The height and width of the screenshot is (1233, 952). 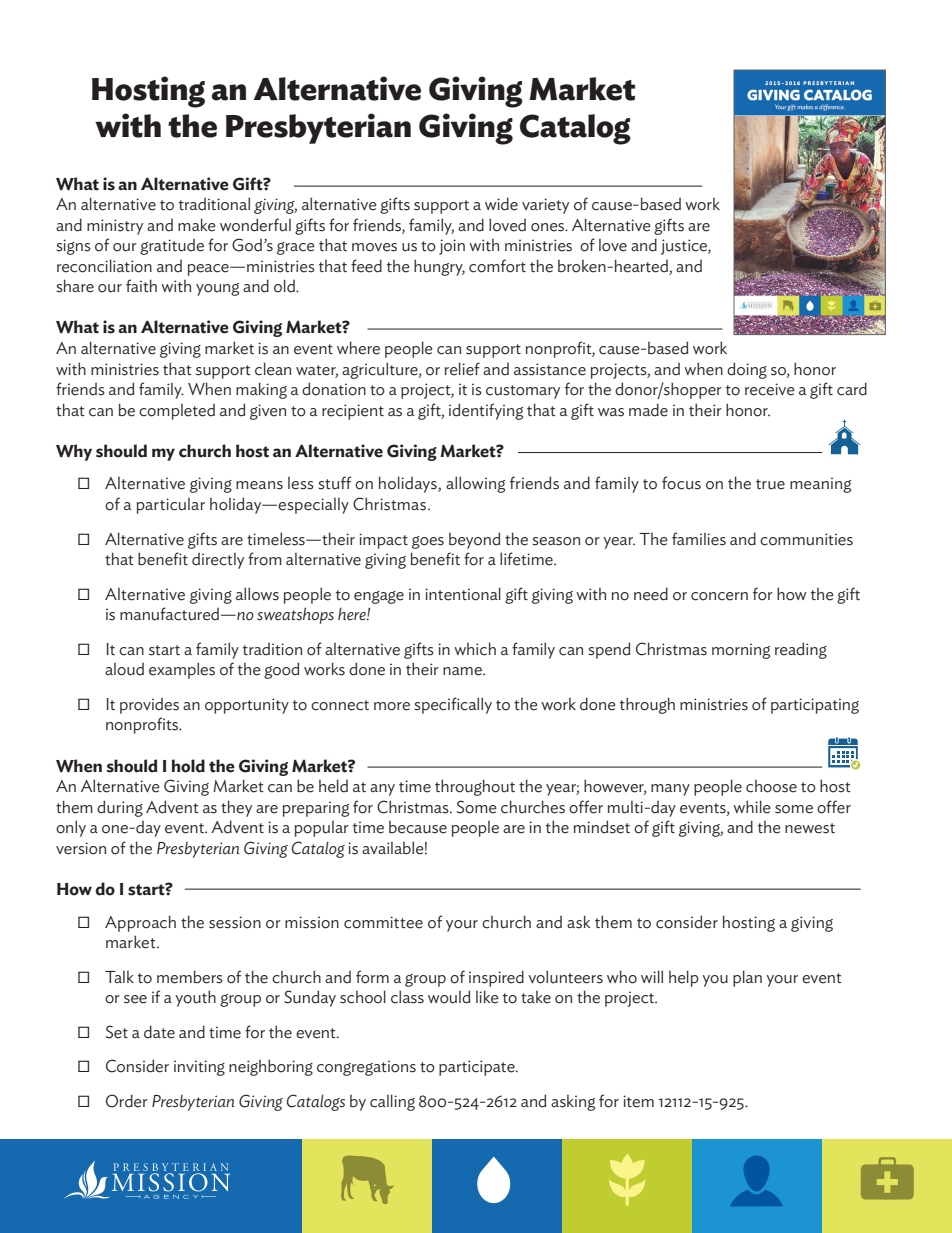 I want to click on item, so click(x=638, y=1101).
